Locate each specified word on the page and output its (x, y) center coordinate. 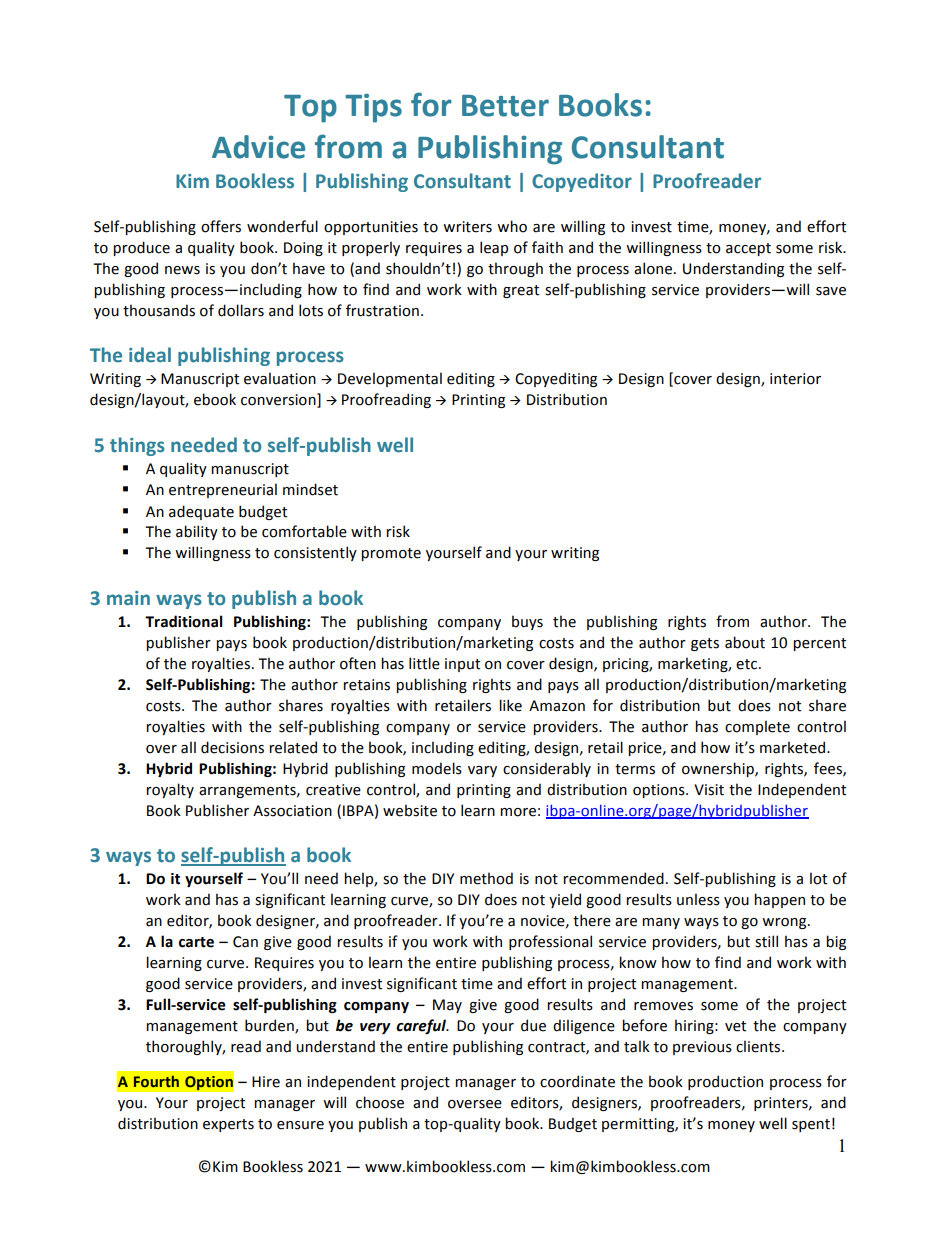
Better (505, 106)
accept (748, 249)
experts (228, 1125)
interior (795, 379)
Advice (258, 147)
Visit (709, 790)
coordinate (577, 1081)
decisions (232, 747)
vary (482, 771)
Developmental (390, 379)
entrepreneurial (223, 490)
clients (759, 1046)
